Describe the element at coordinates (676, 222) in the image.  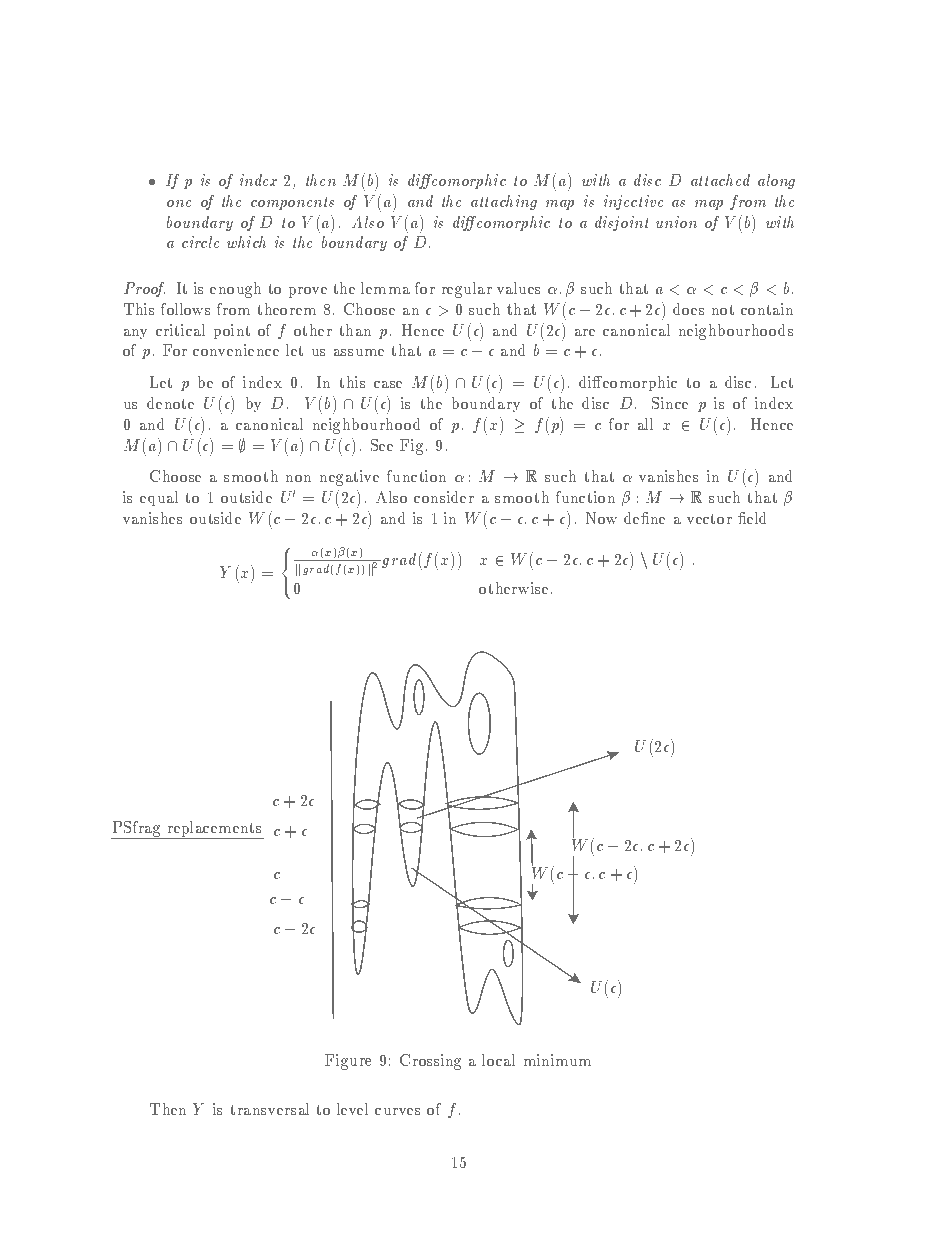
I see `union` at that location.
